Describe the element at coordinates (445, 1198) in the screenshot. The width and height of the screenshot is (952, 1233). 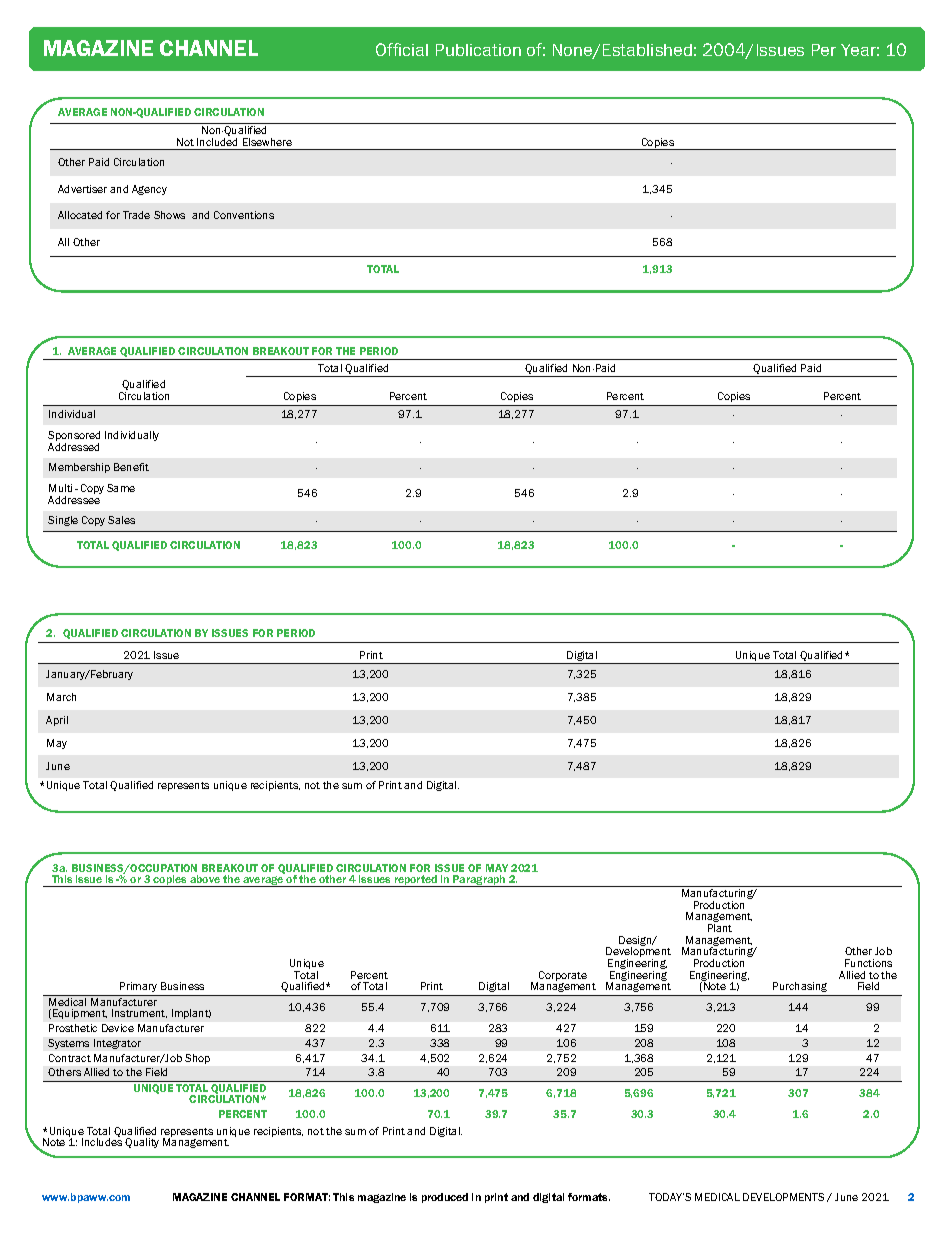
I see `produced` at that location.
